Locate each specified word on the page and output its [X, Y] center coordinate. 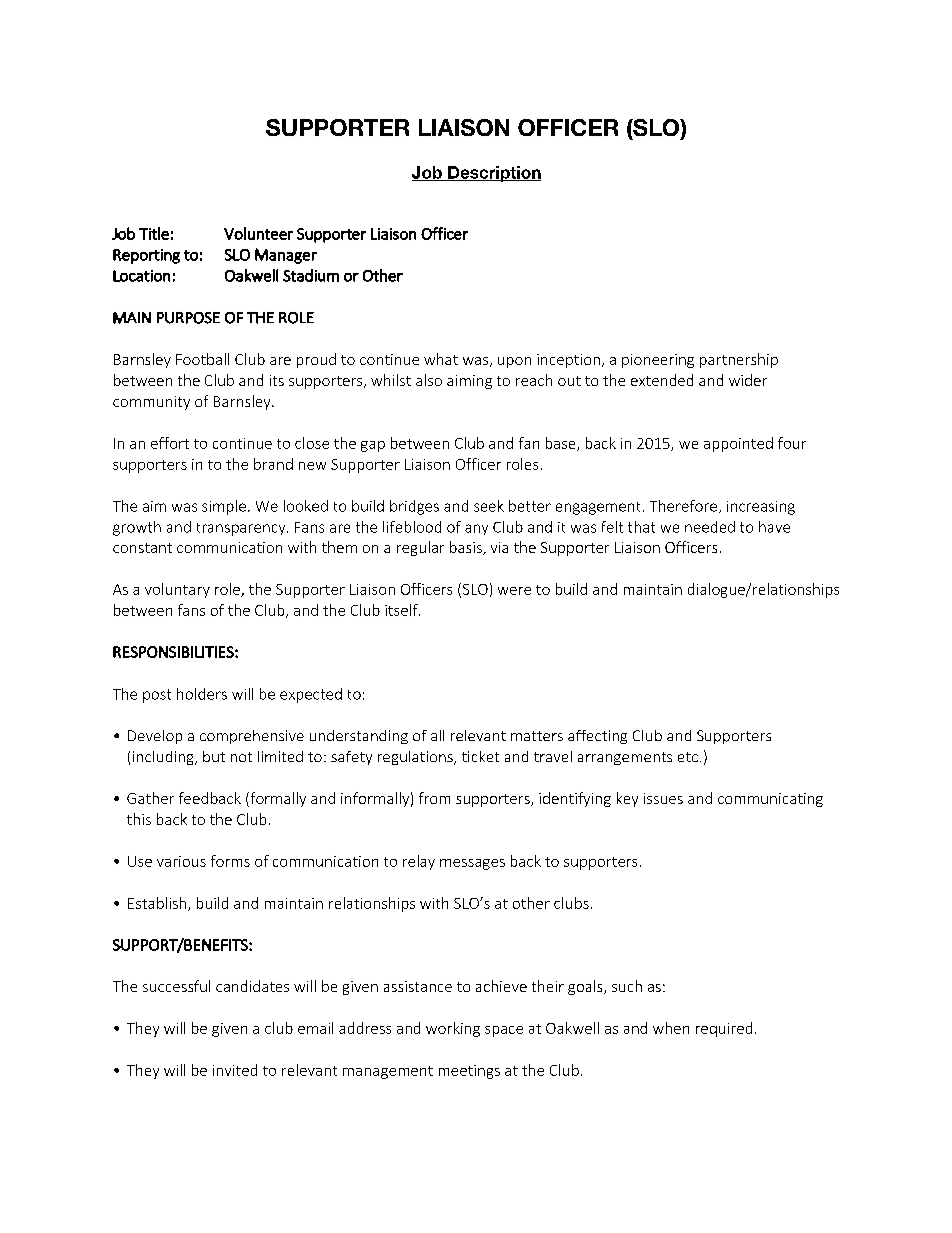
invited [235, 1070]
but [214, 756]
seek [489, 506]
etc [688, 757]
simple [224, 507]
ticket [480, 756]
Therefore [683, 506]
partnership [739, 360]
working [453, 1029]
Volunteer [258, 233]
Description [493, 174]
